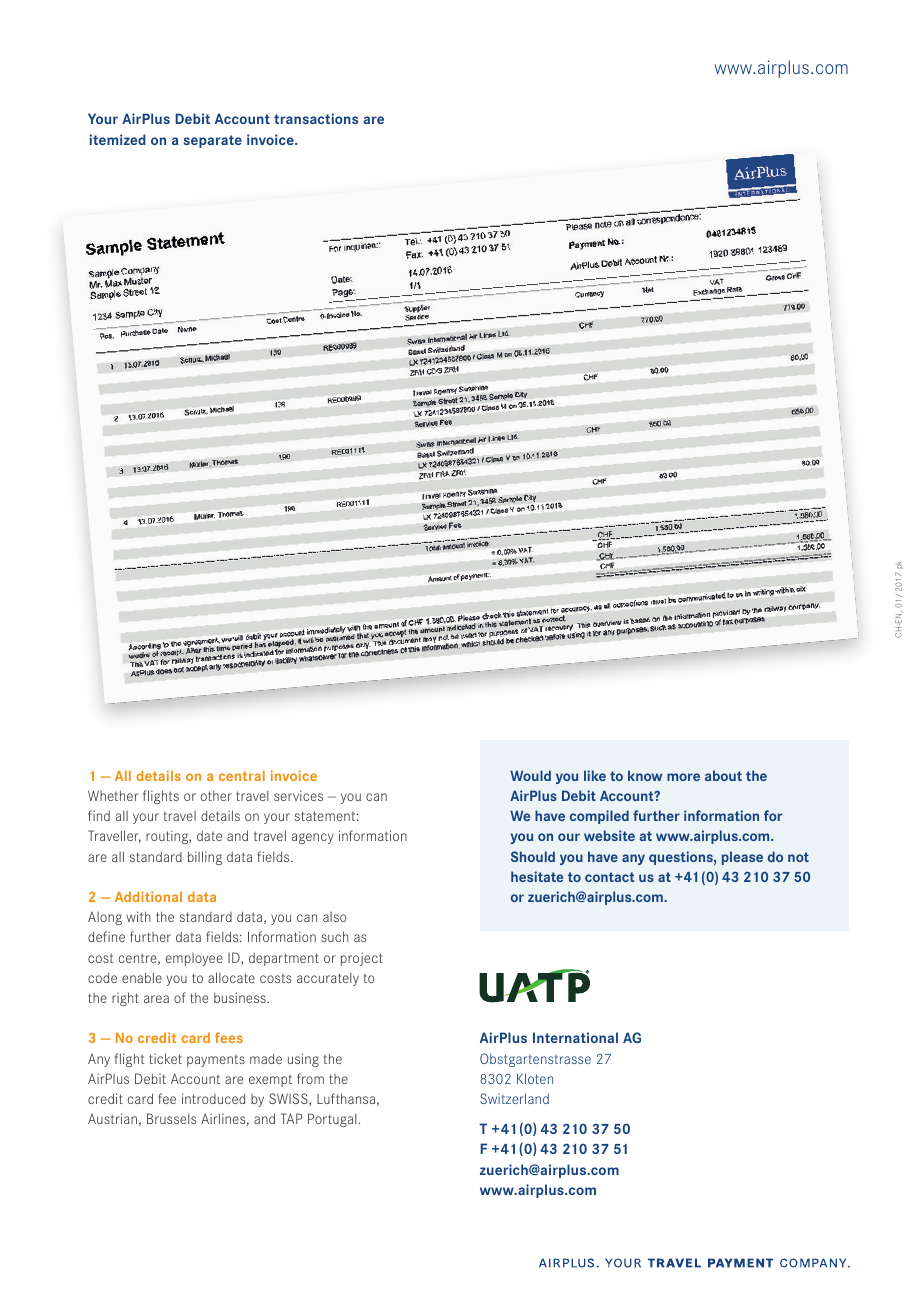 The height and width of the image is (1308, 924). I want to click on more, so click(683, 777).
